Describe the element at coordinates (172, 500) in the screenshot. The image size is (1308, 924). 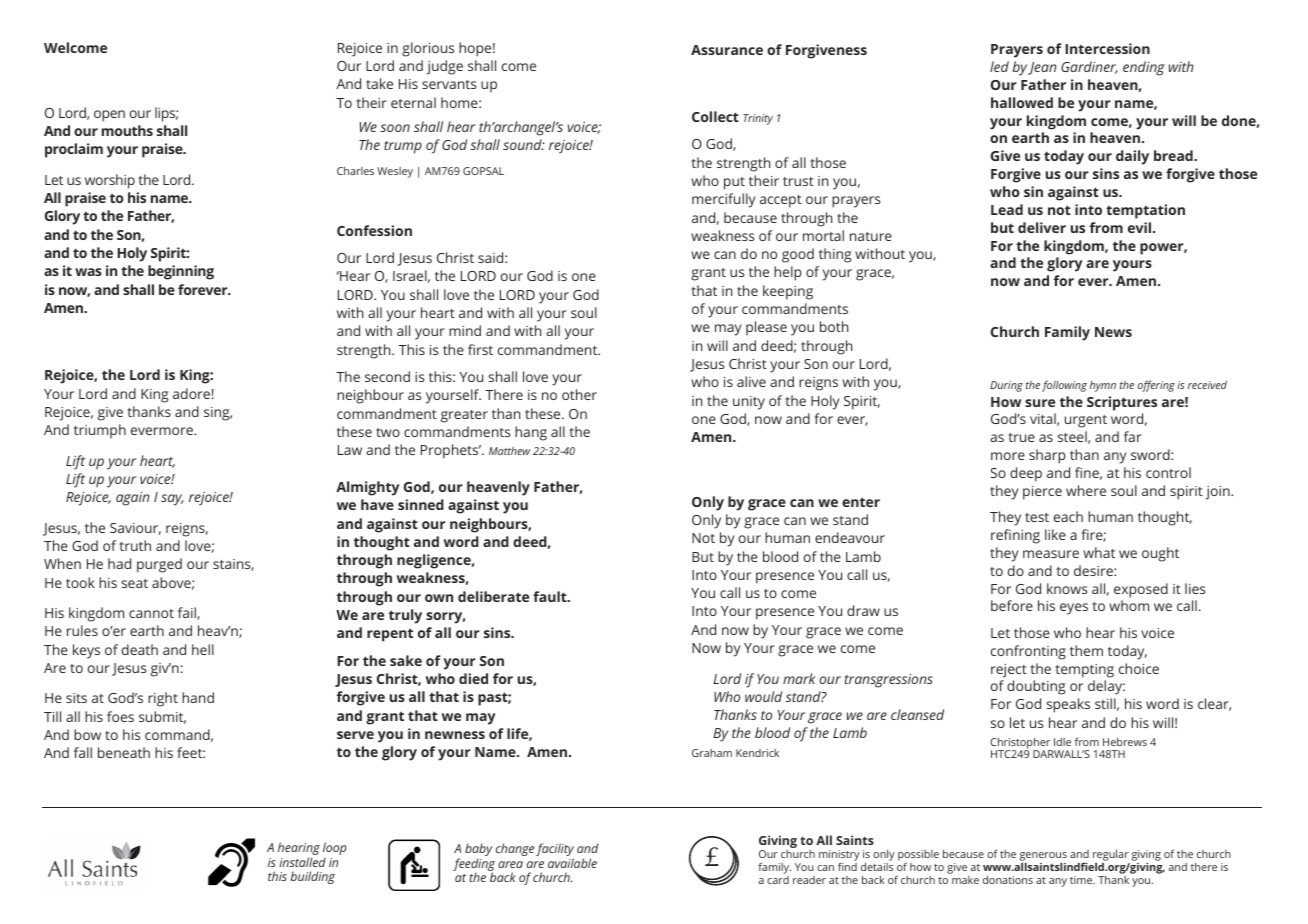
I see `say` at that location.
